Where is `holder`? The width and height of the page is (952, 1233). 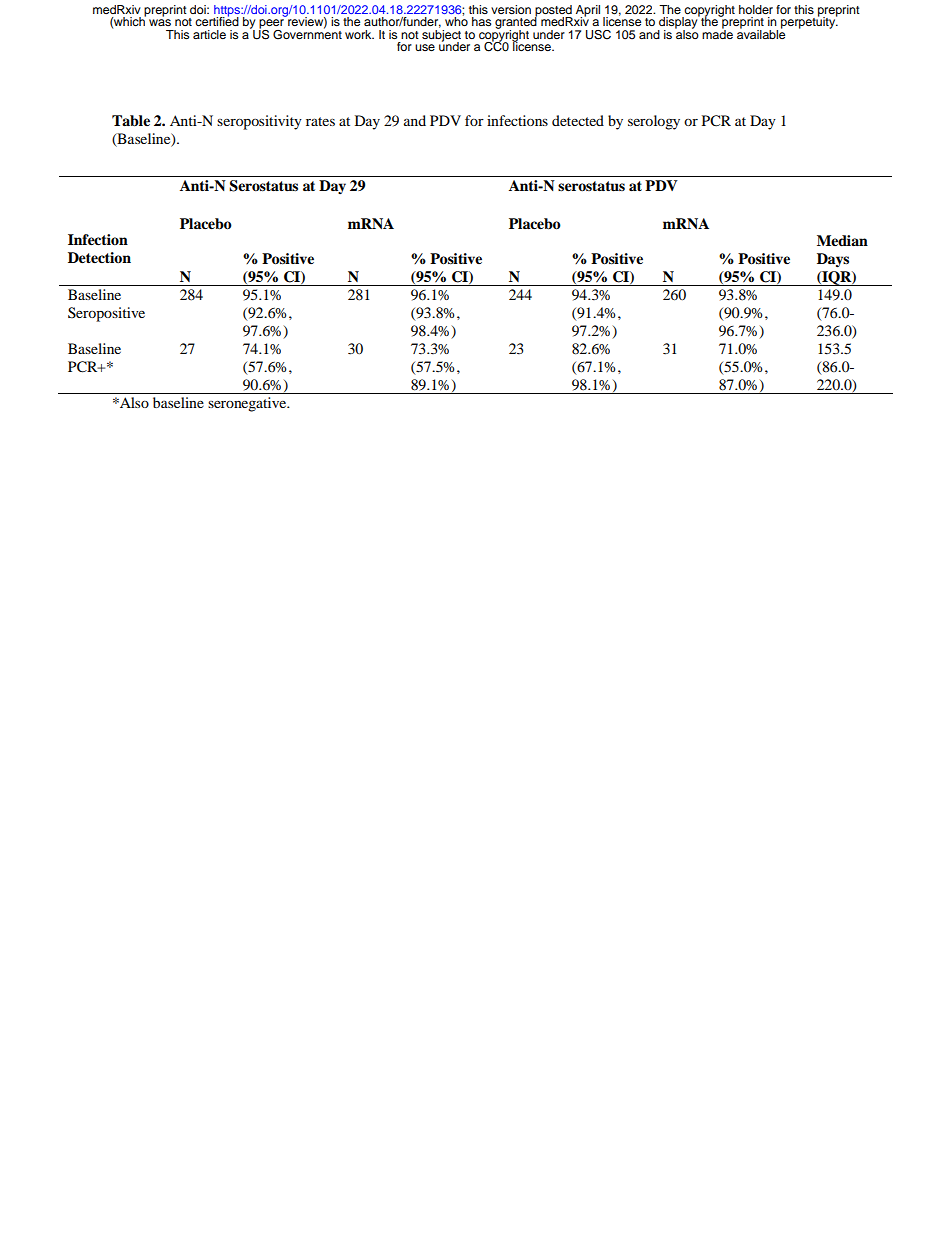 holder is located at coordinates (756, 9).
